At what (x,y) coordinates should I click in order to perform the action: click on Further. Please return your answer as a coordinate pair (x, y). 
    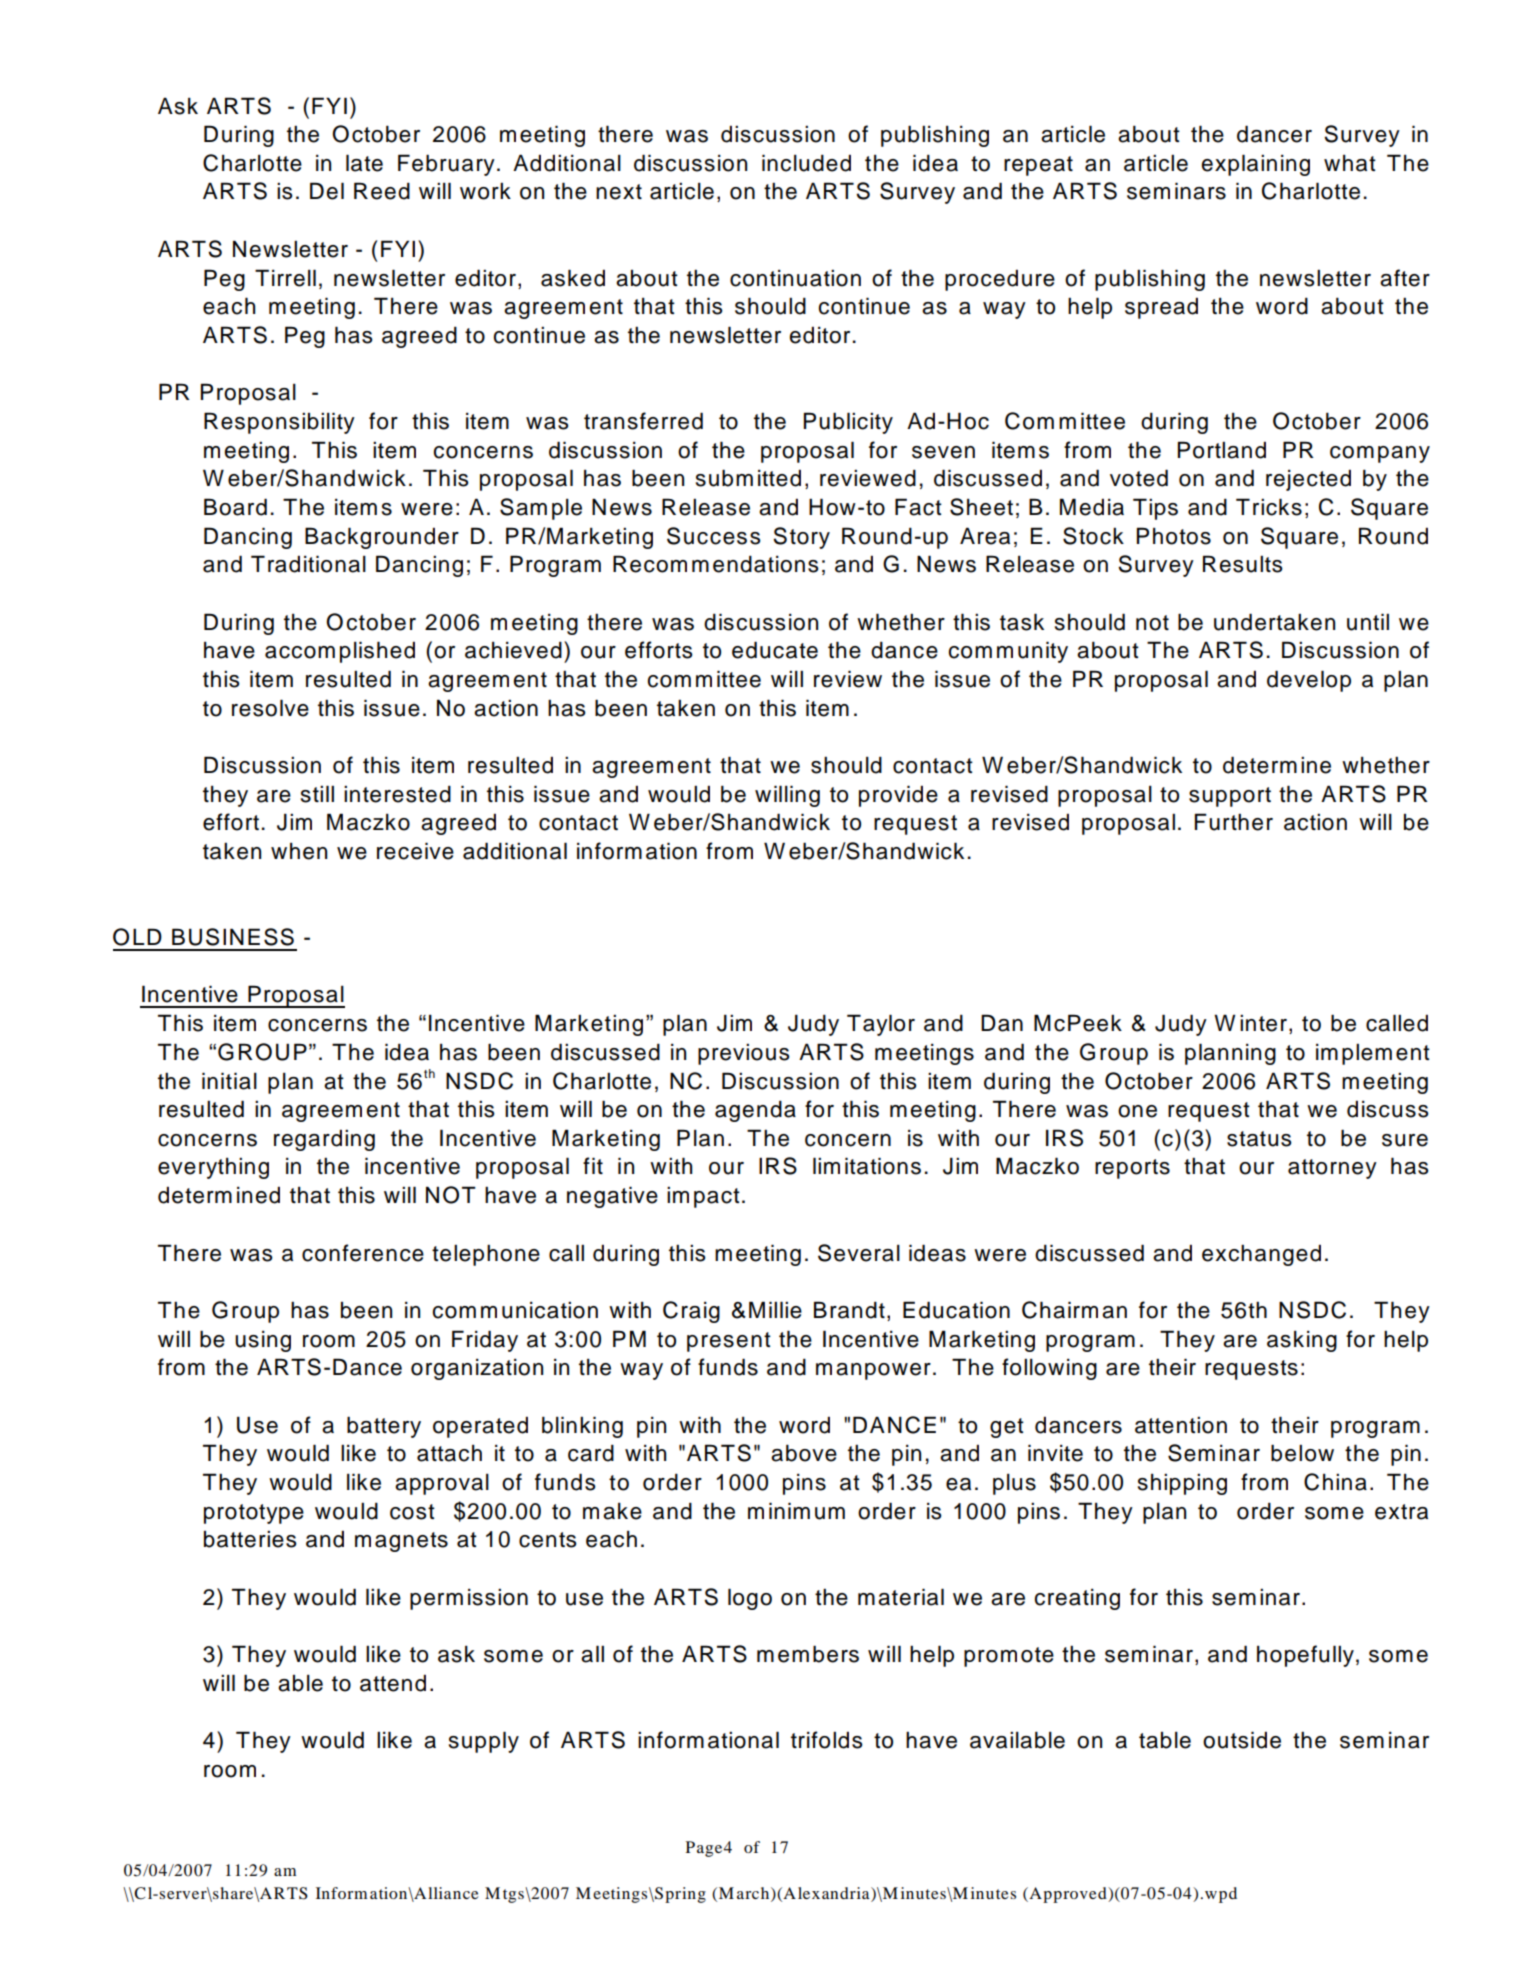
    Looking at the image, I should click on (1234, 822).
